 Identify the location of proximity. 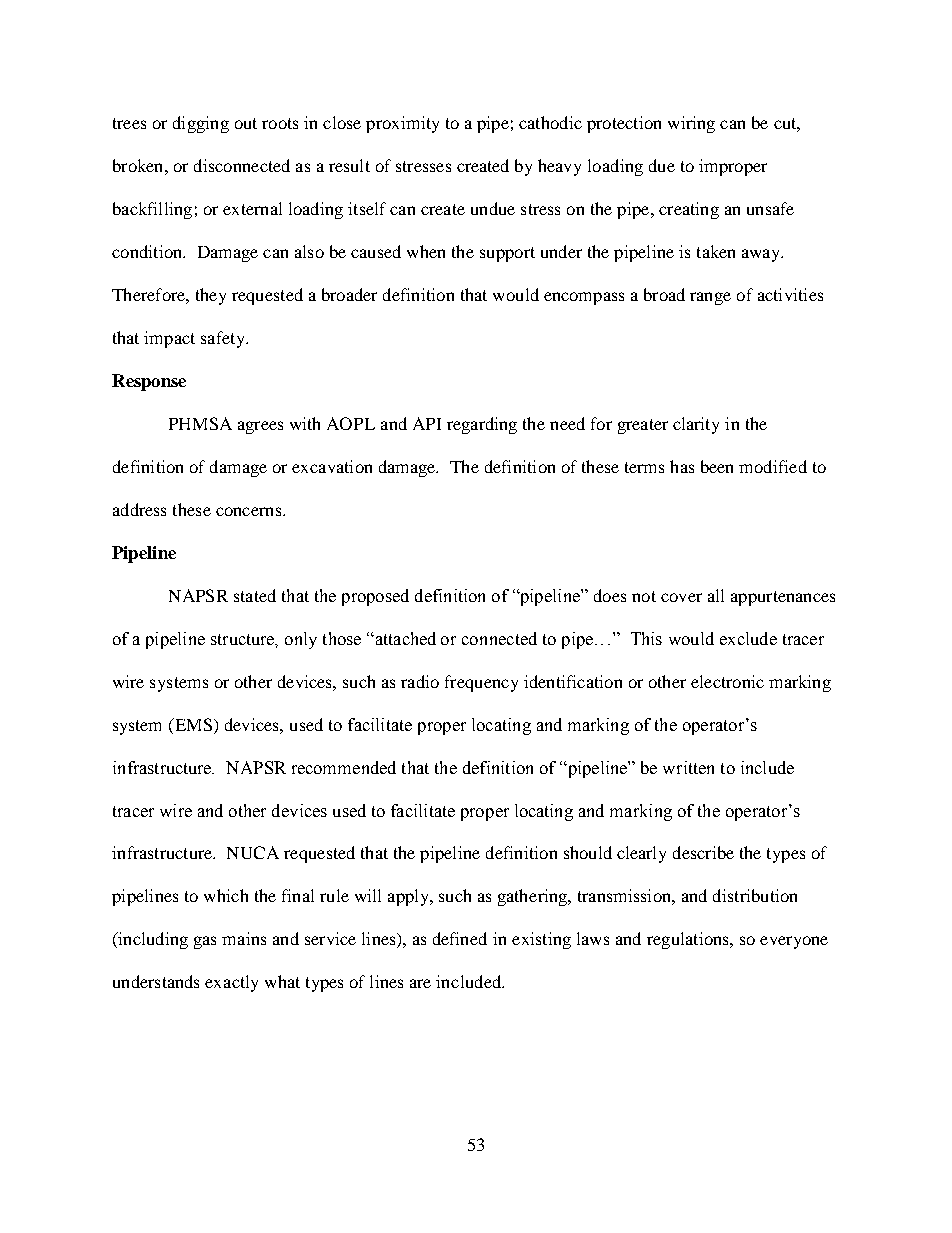
(402, 124).
